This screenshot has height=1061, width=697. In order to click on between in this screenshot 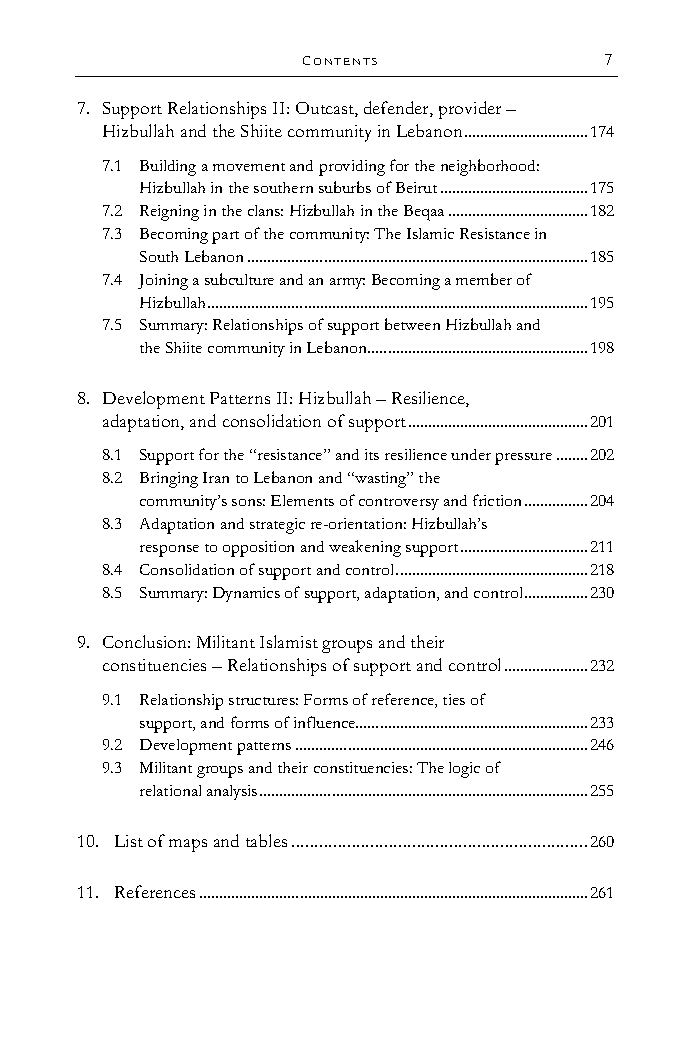, I will do `click(412, 324)`.
